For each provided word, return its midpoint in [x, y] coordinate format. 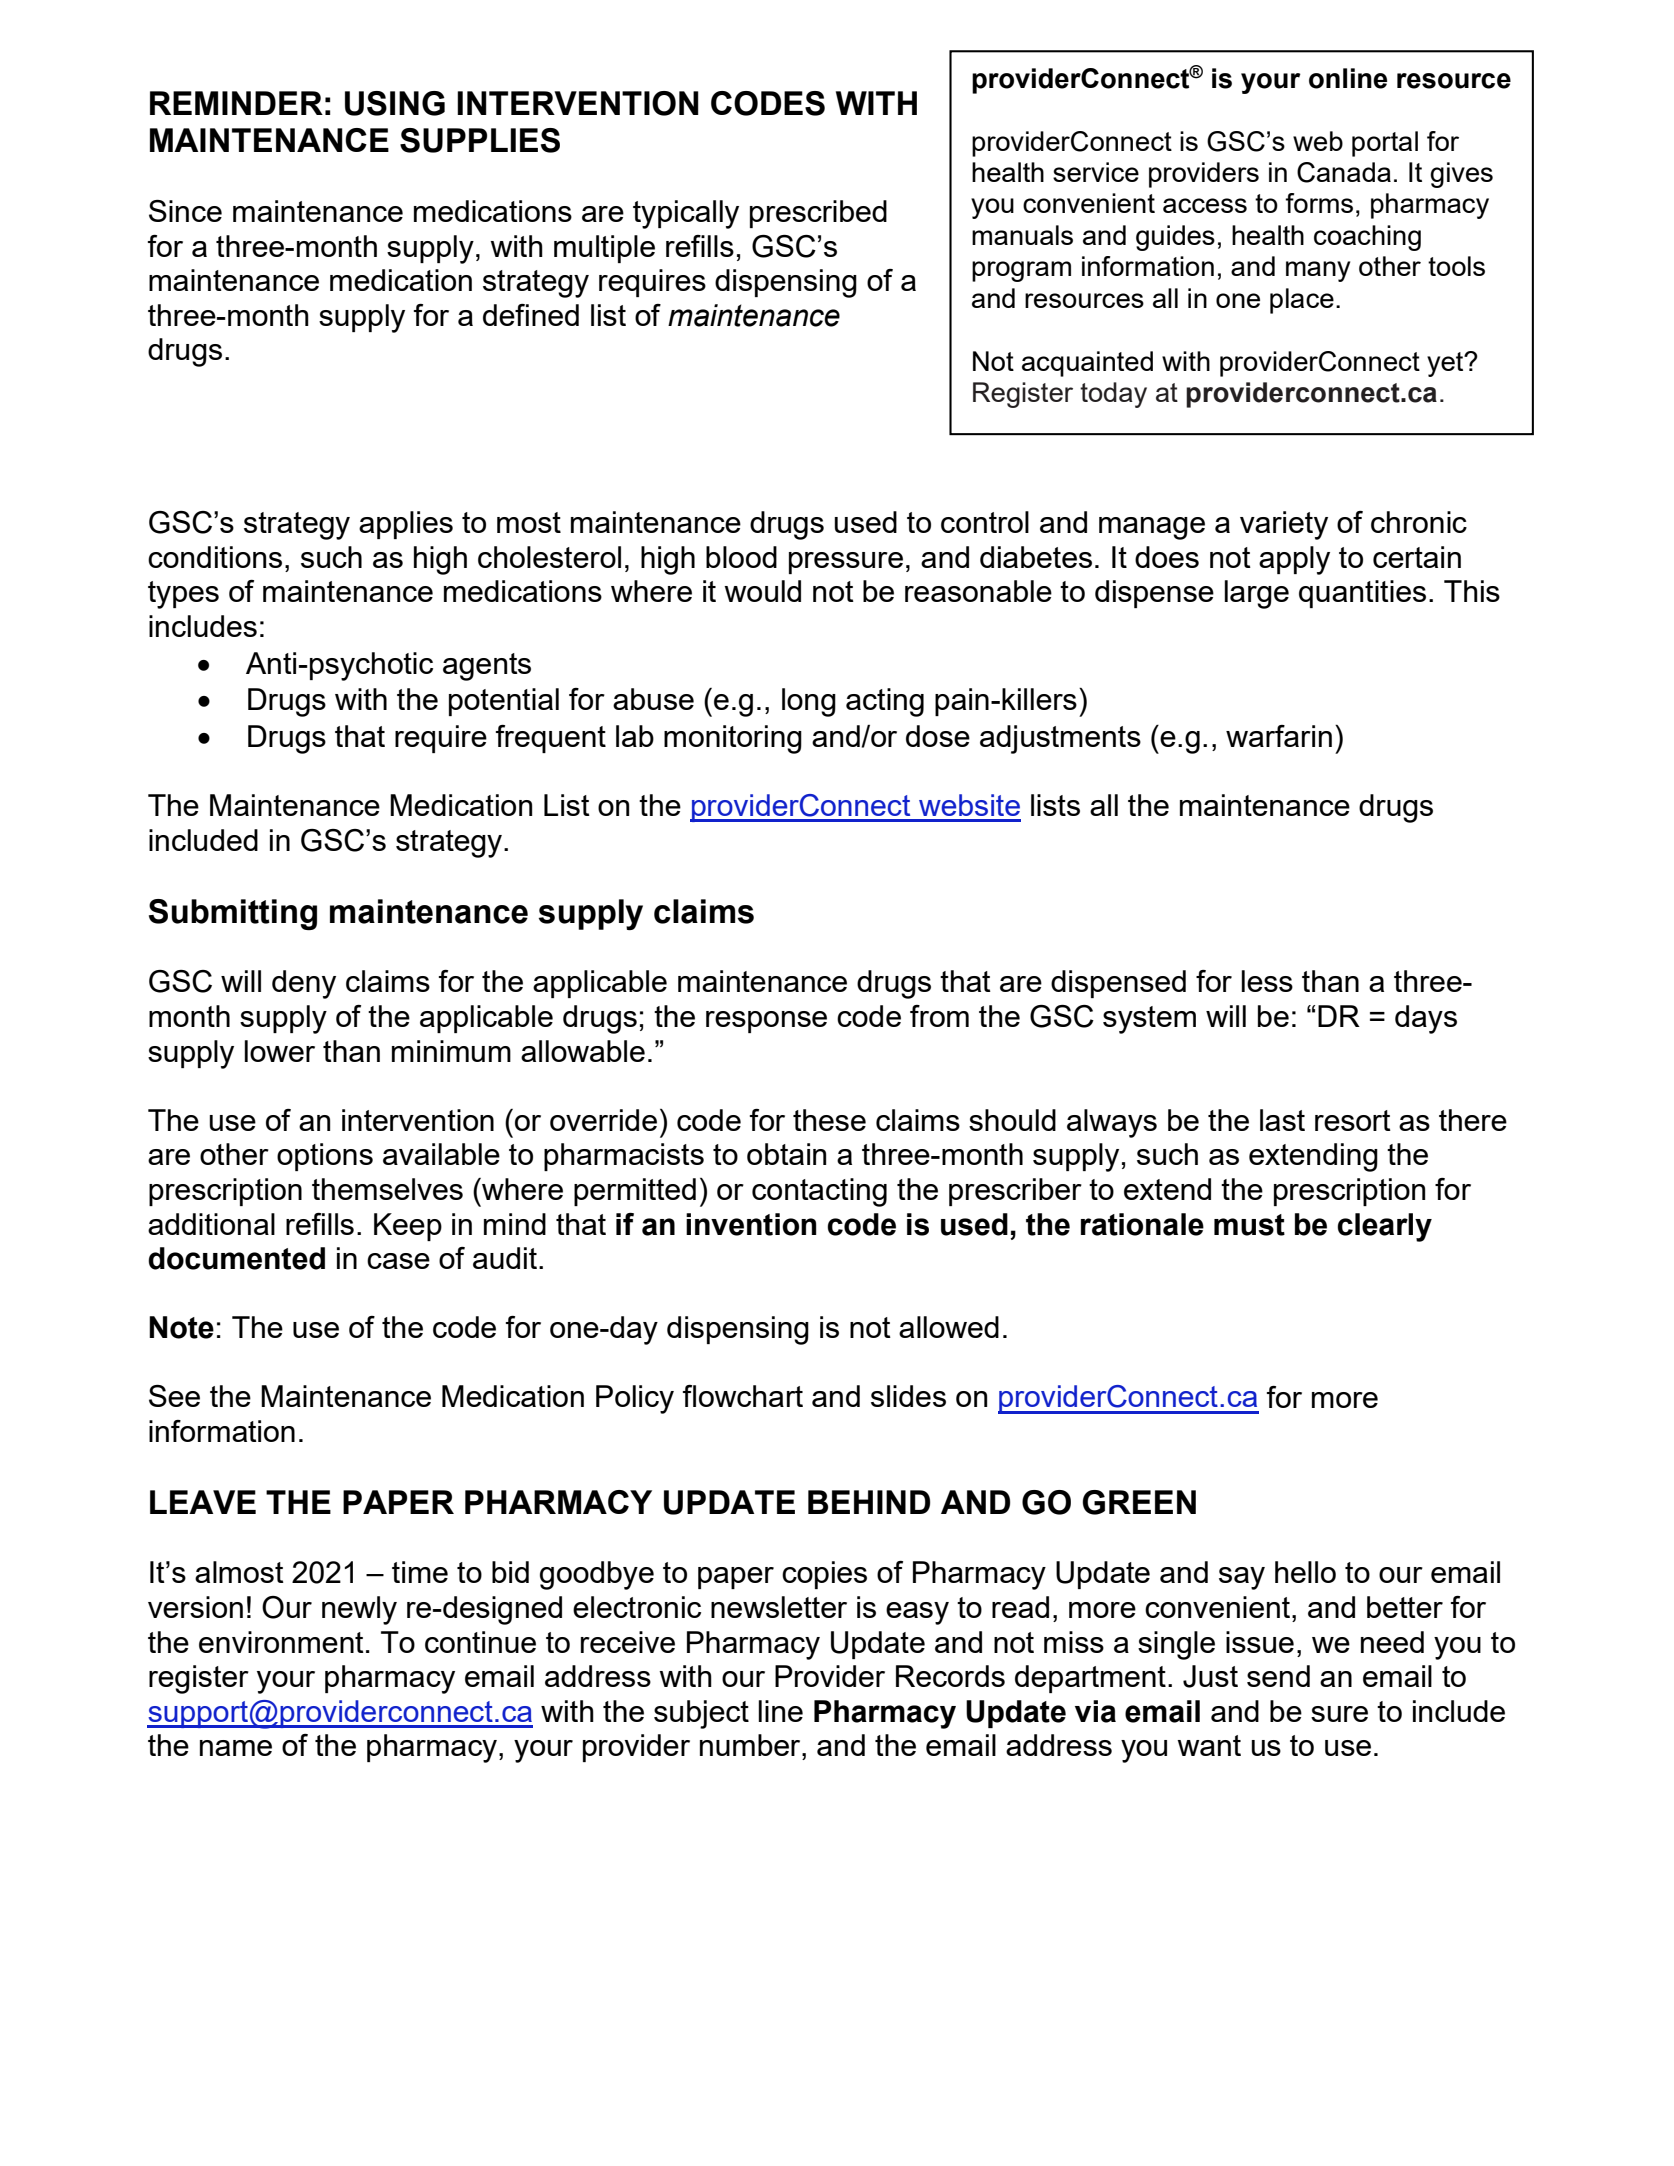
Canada [1344, 172]
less [1267, 981]
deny [304, 984]
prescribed [818, 214]
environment [281, 1642]
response [766, 1022]
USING [395, 103]
